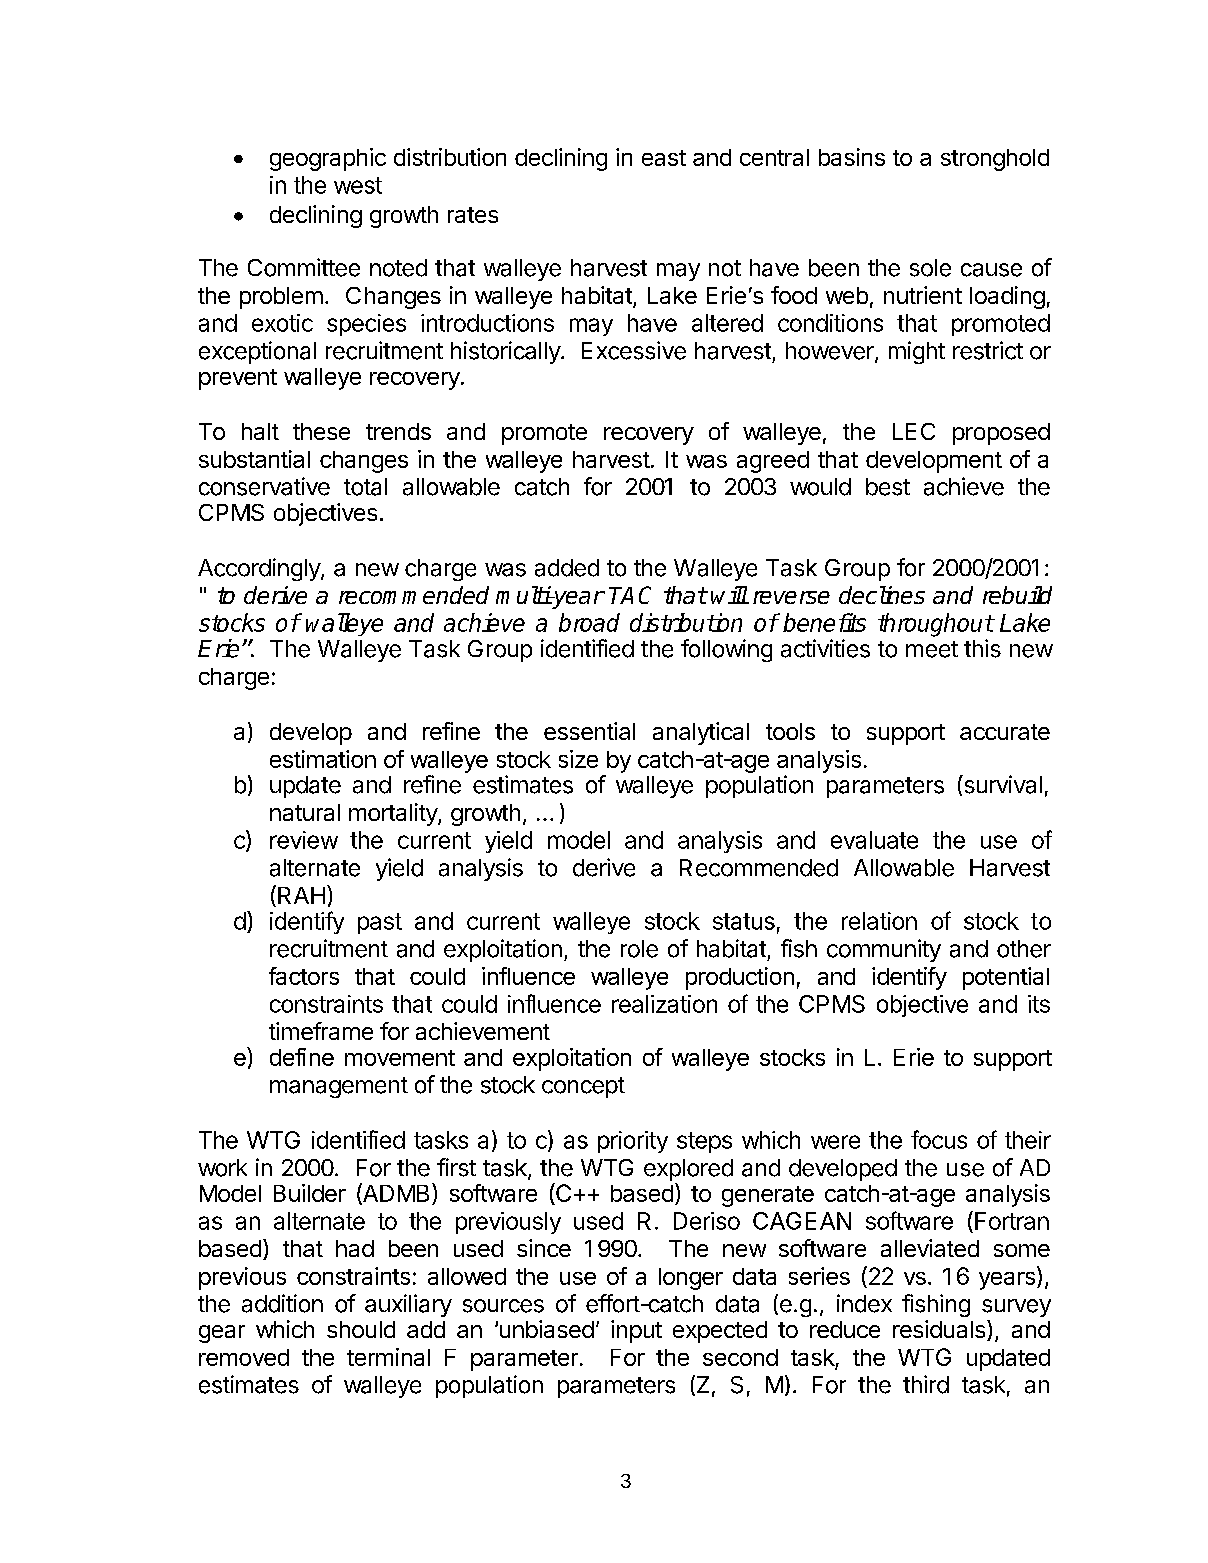  What do you see at coordinates (995, 160) in the screenshot?
I see `stronghold` at bounding box center [995, 160].
